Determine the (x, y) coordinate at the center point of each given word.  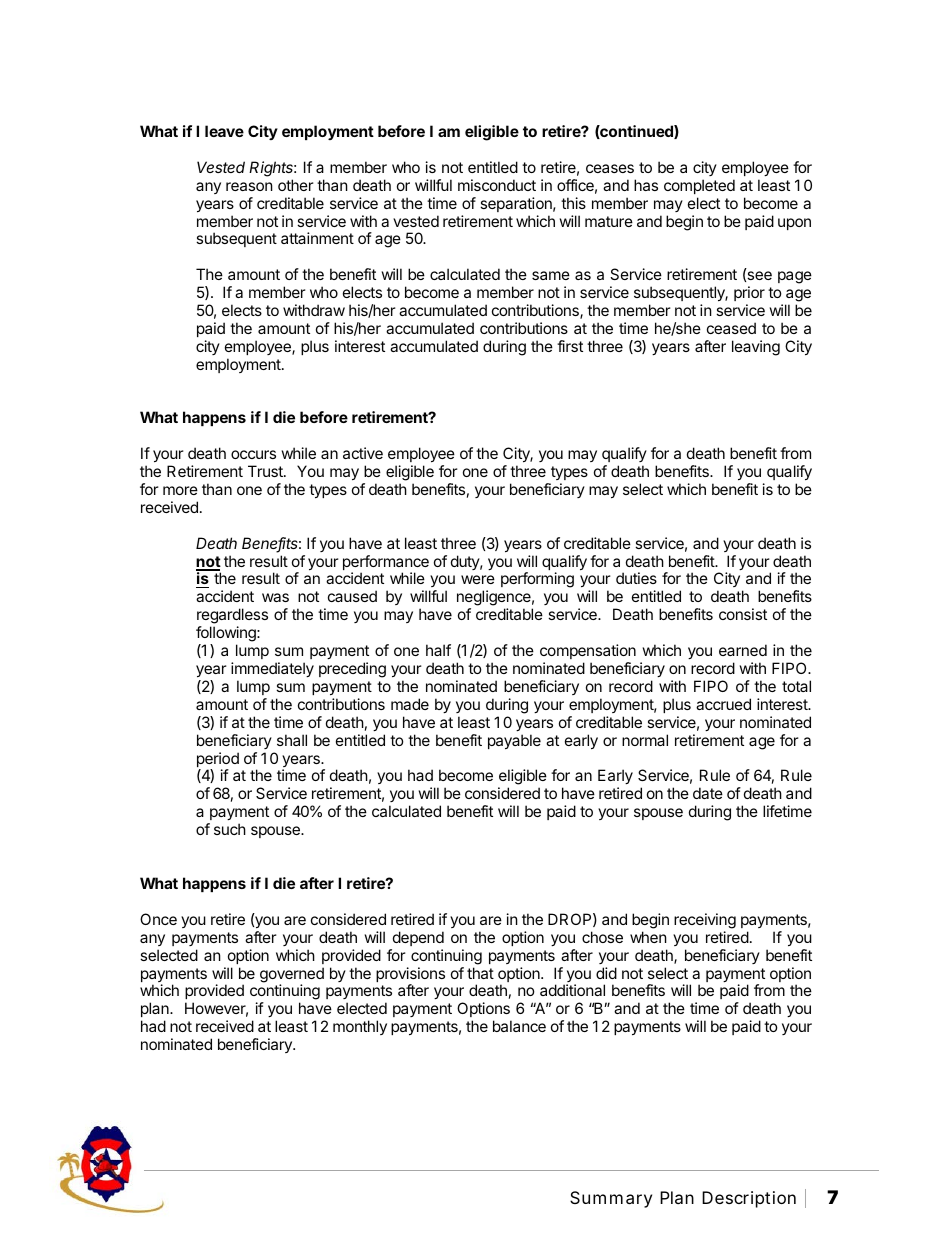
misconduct (497, 185)
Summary (611, 1199)
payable (514, 741)
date (708, 793)
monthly (360, 1027)
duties (636, 578)
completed (699, 186)
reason (249, 186)
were (478, 579)
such (230, 829)
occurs (253, 454)
